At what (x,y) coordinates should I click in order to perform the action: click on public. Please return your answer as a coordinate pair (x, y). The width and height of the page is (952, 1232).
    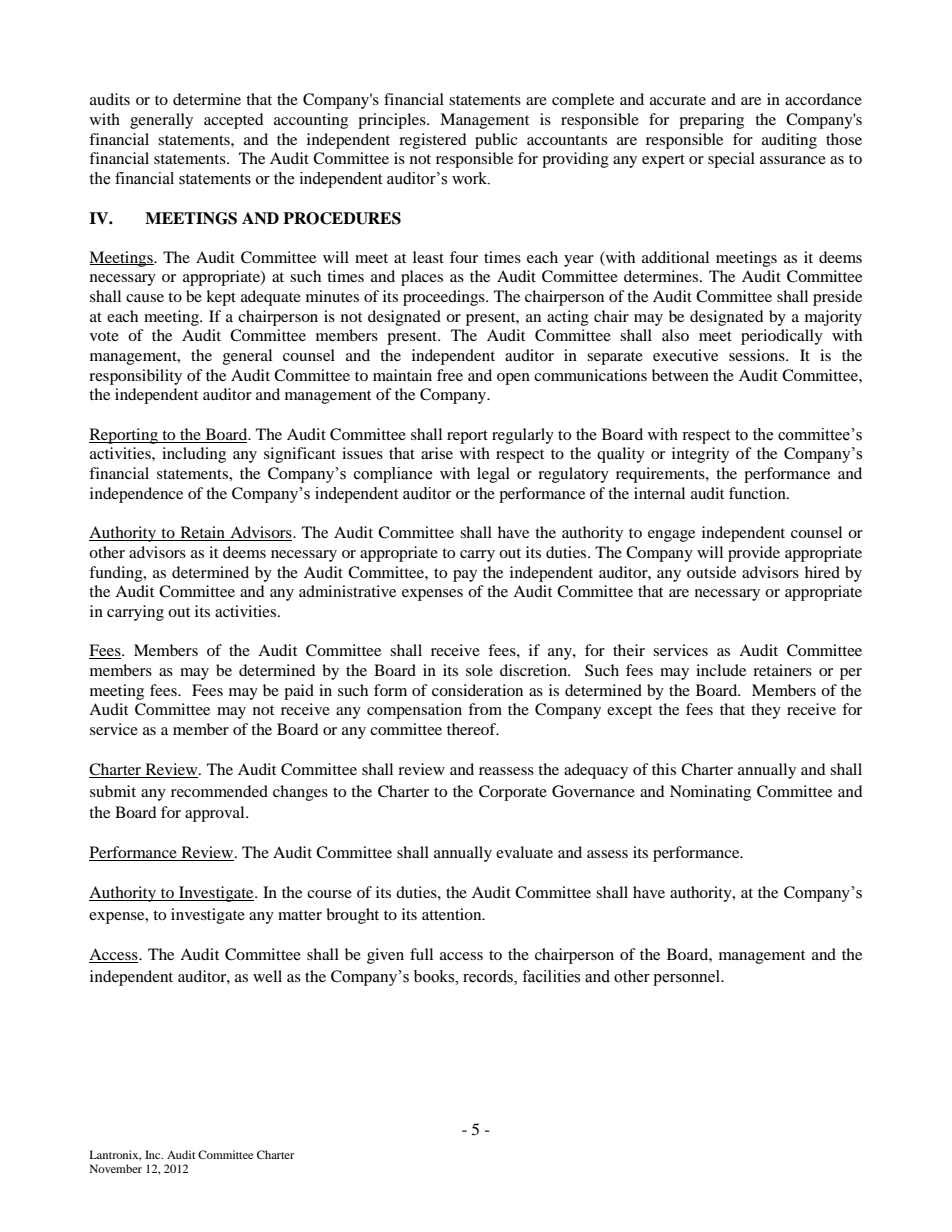
    Looking at the image, I should click on (496, 141).
